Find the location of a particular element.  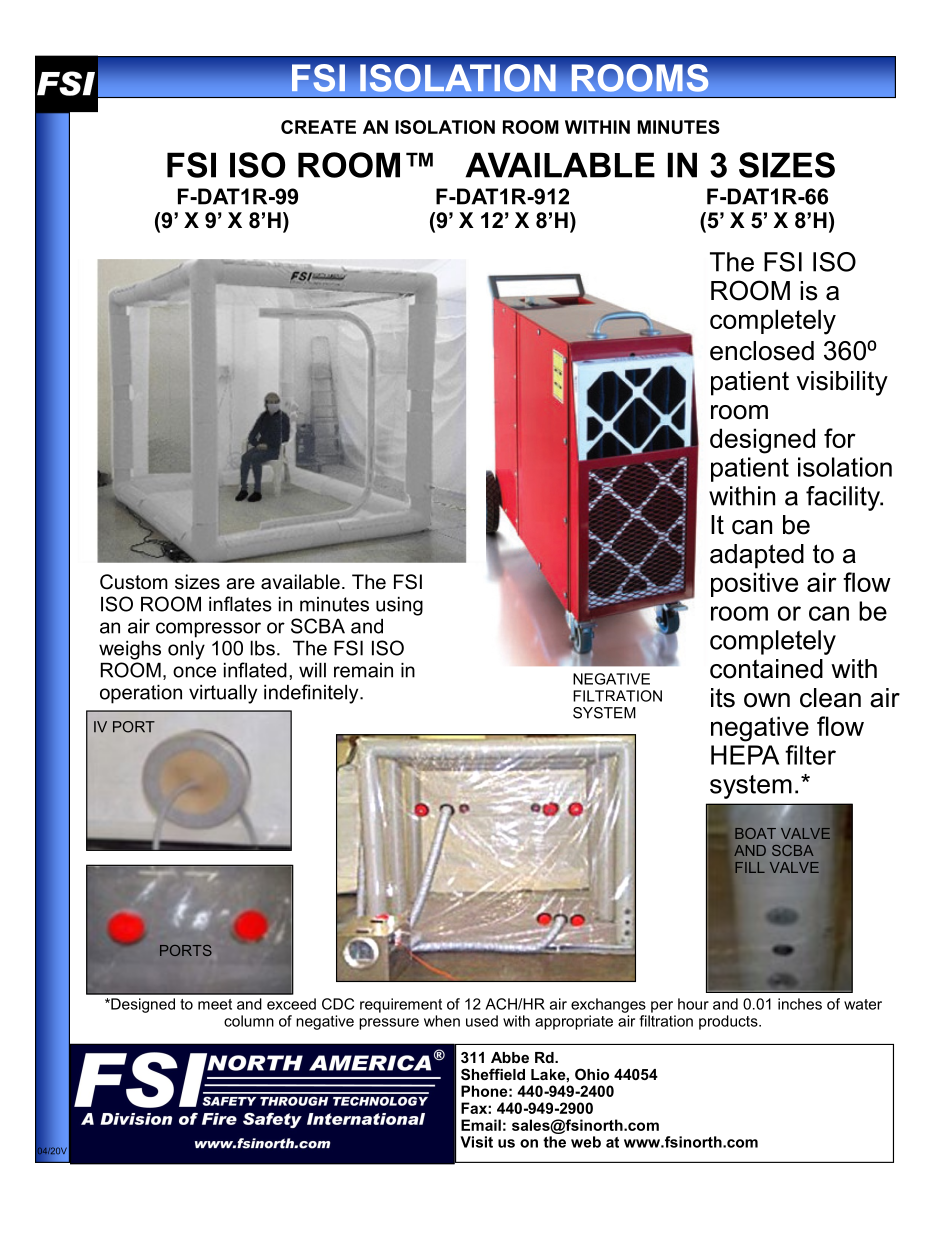

contained is located at coordinates (766, 669).
